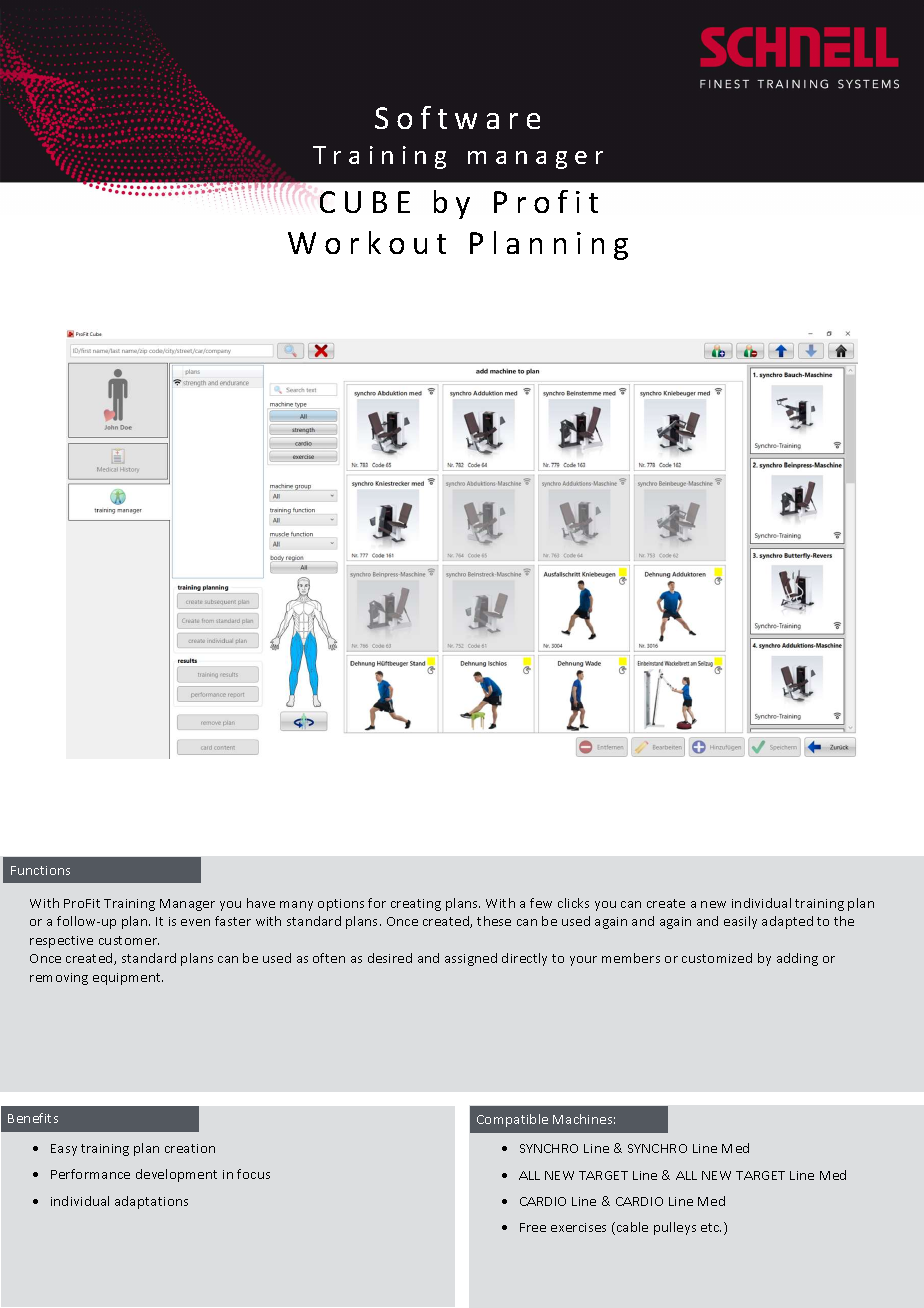  I want to click on Functions, so click(40, 870).
